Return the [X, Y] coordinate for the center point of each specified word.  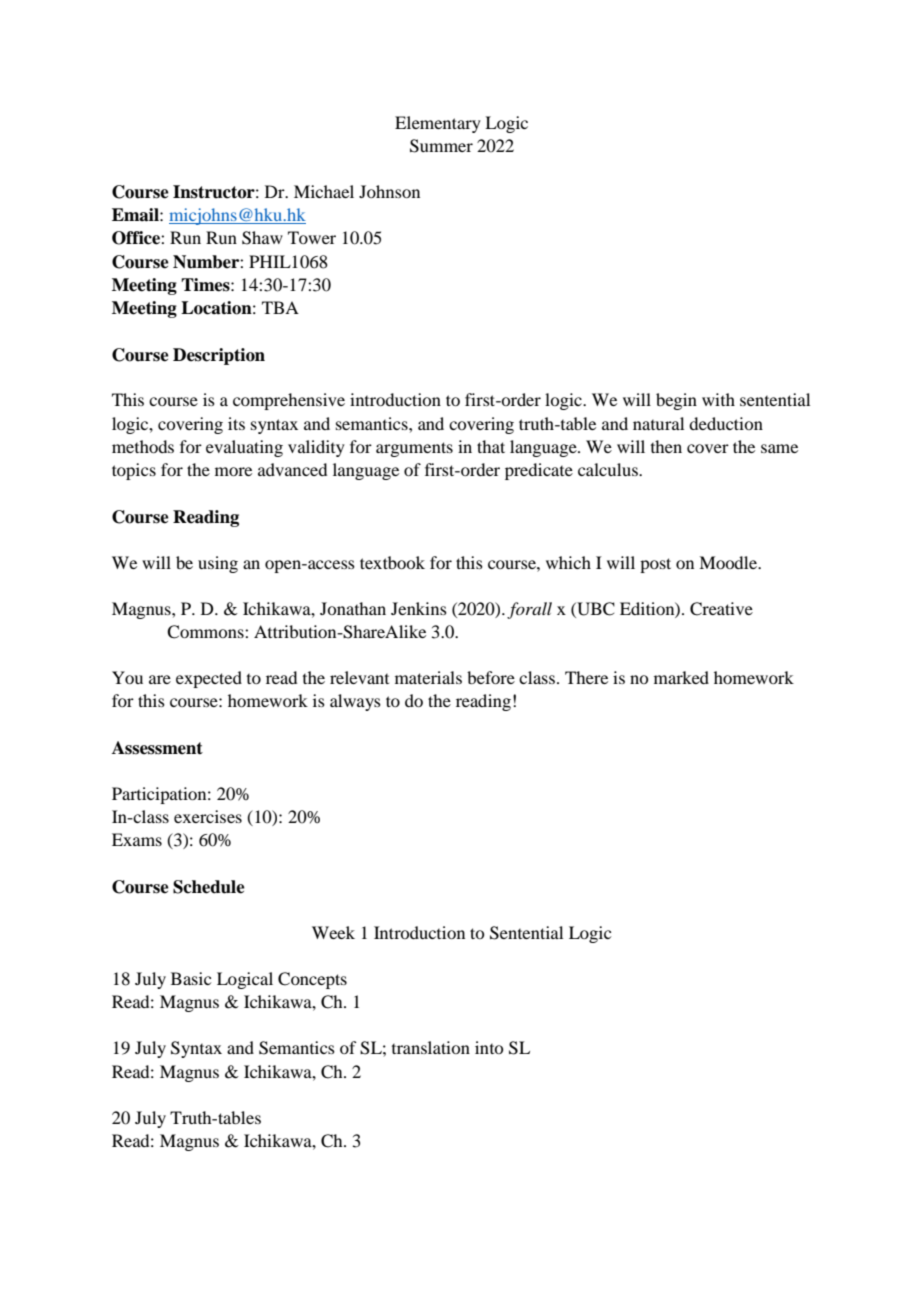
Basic [191, 978]
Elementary [438, 124]
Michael [324, 191]
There [586, 677]
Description [219, 356]
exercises [208, 816]
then [666, 446]
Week [333, 932]
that [491, 446]
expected [209, 679]
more [233, 471]
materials [428, 677]
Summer [441, 146]
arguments [414, 449]
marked [681, 677]
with [718, 399]
